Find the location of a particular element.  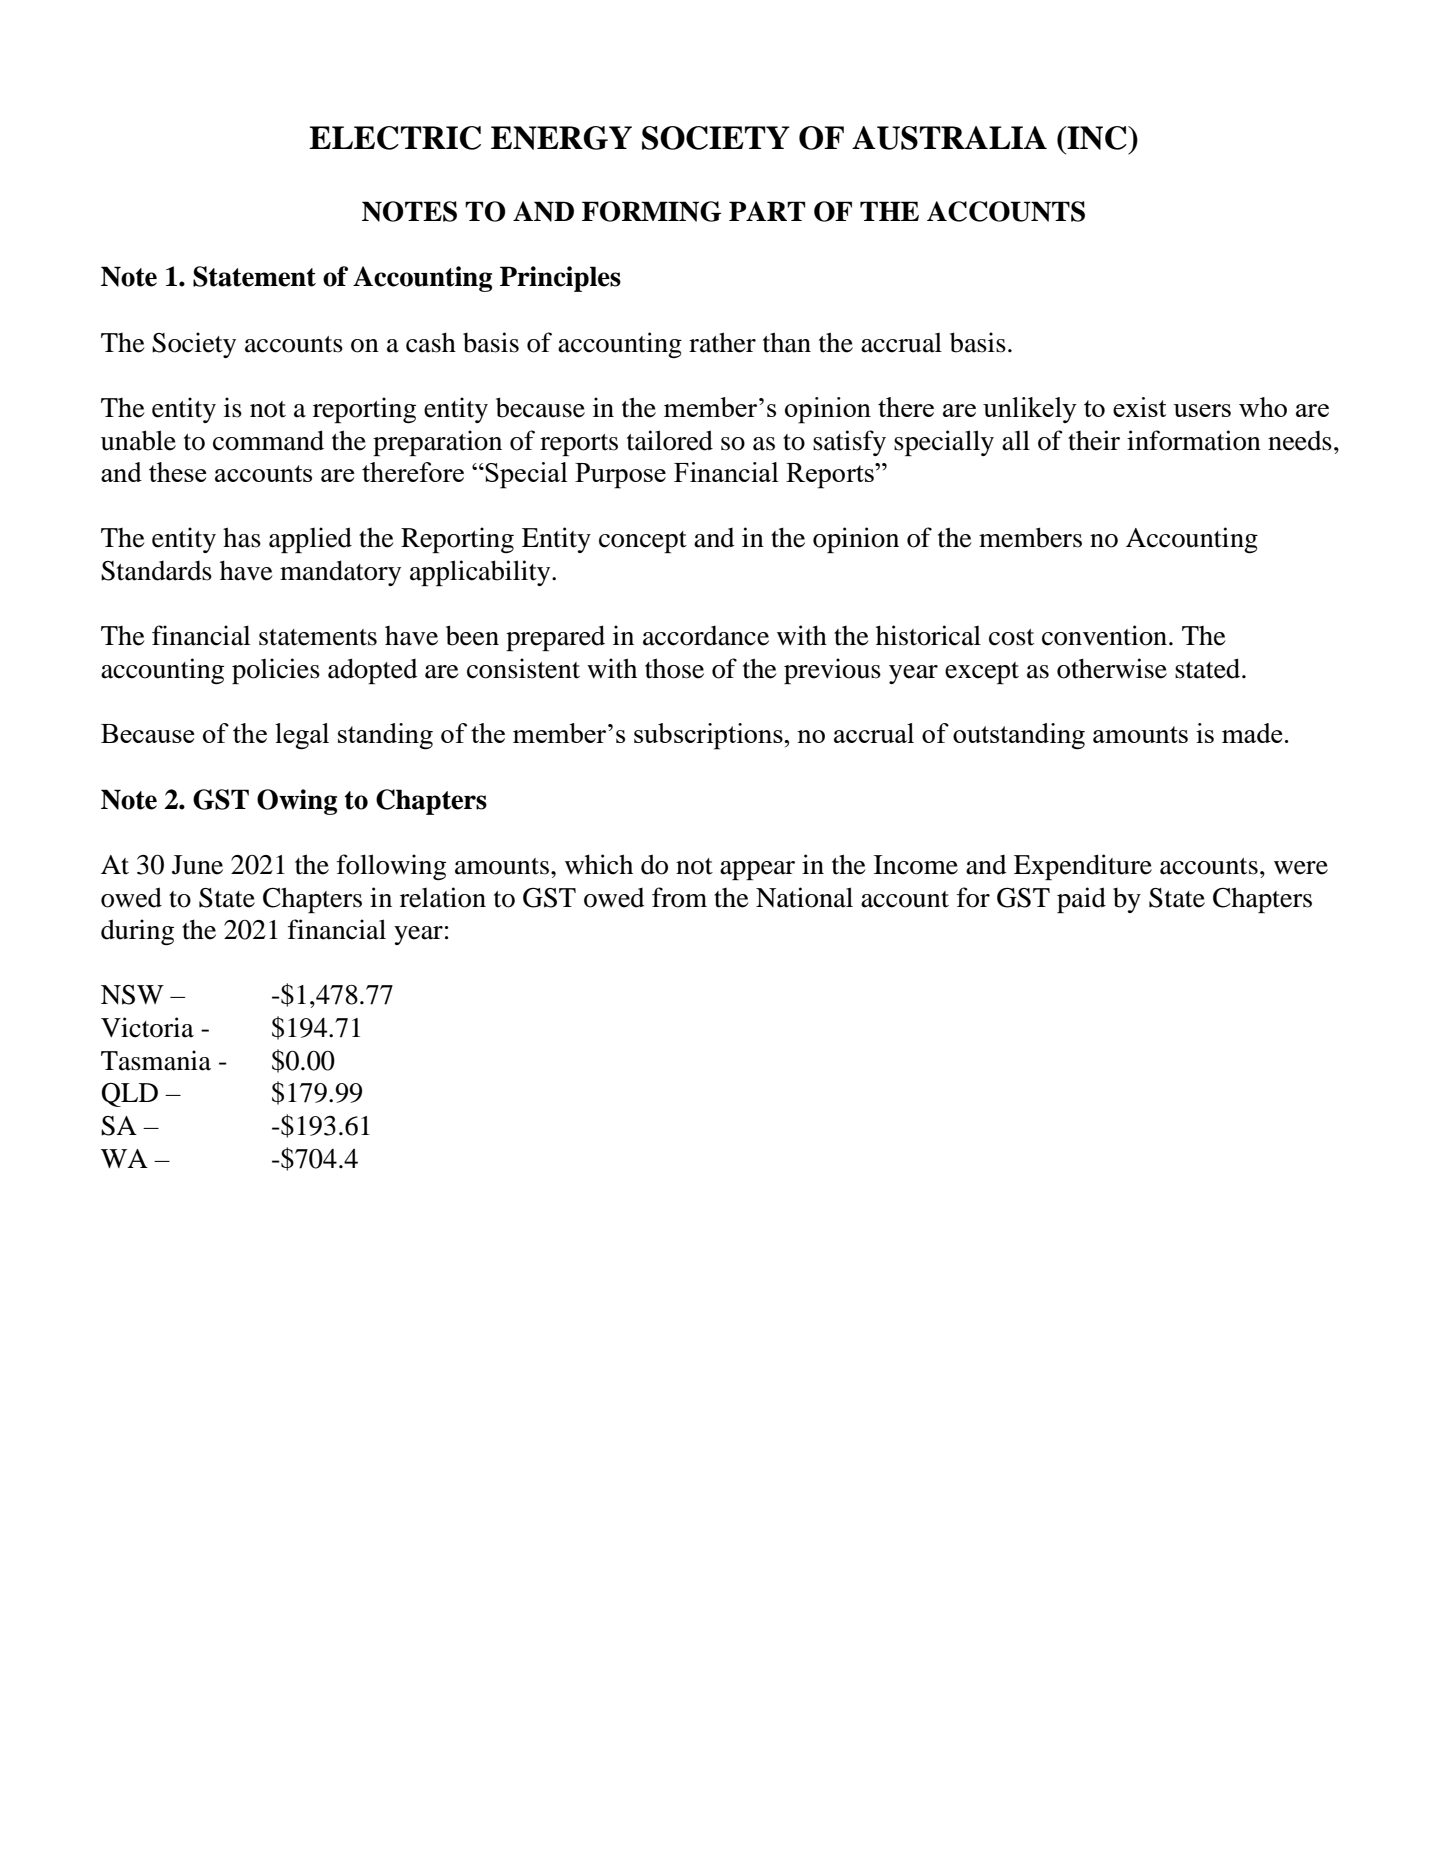

accordance is located at coordinates (706, 636).
